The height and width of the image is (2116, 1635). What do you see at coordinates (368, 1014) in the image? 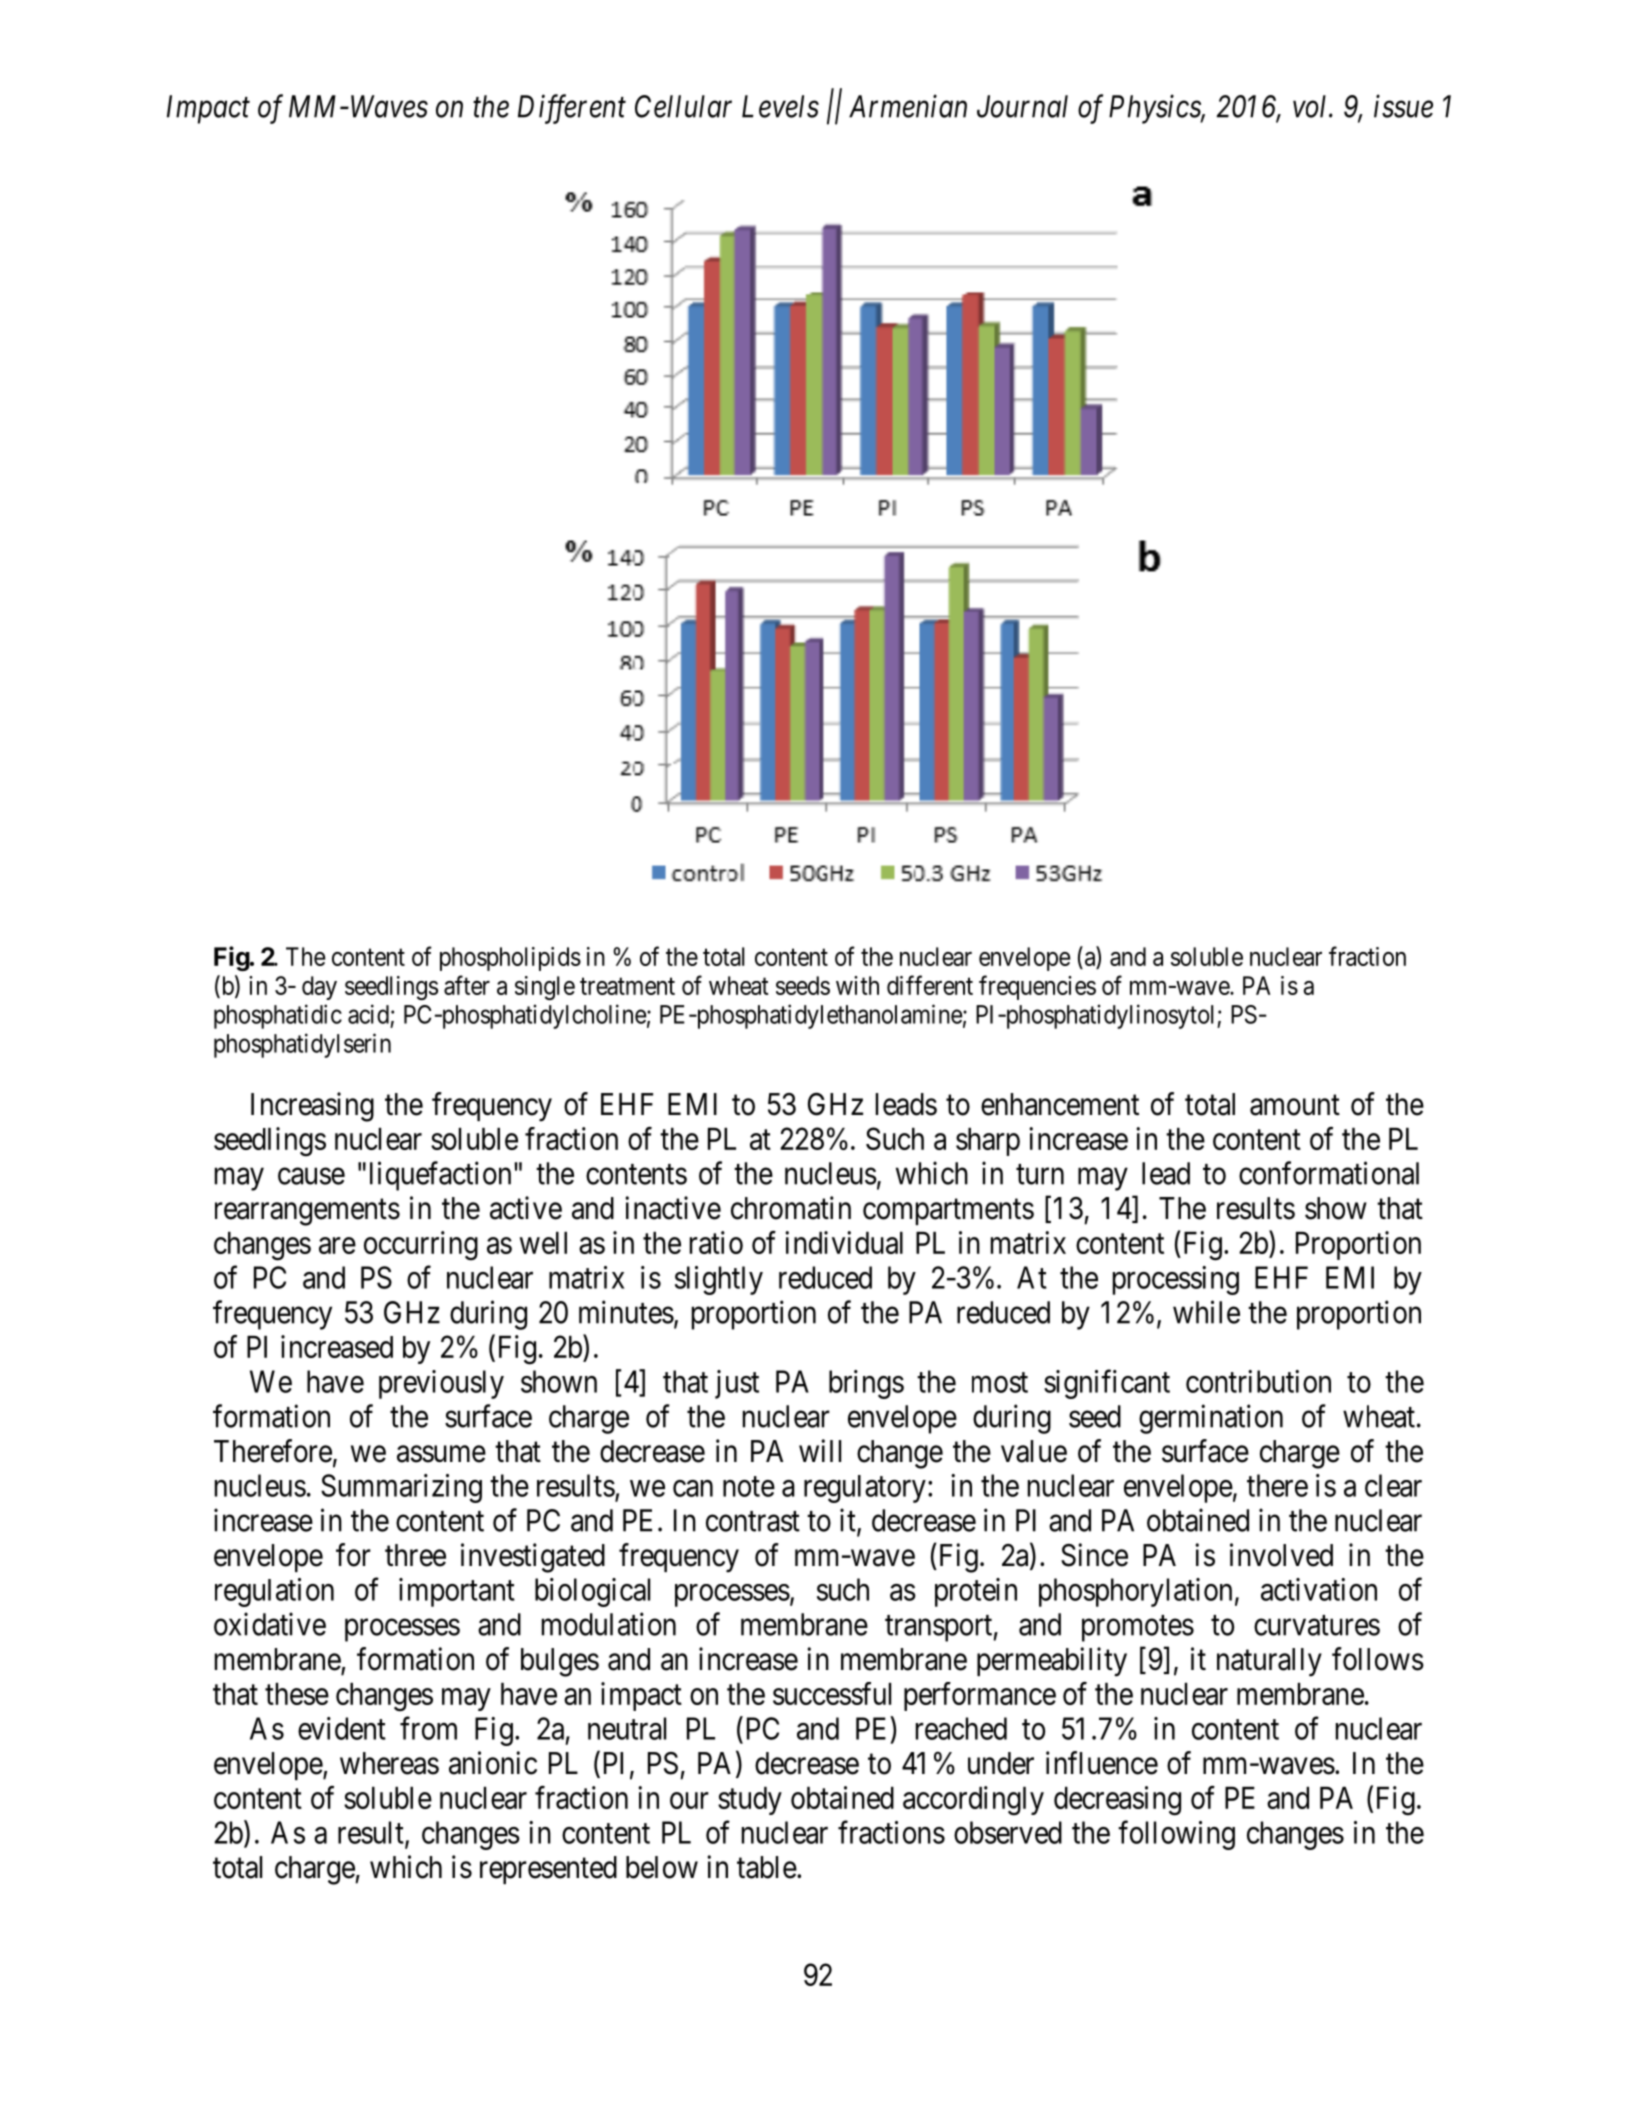
I see `acid` at bounding box center [368, 1014].
